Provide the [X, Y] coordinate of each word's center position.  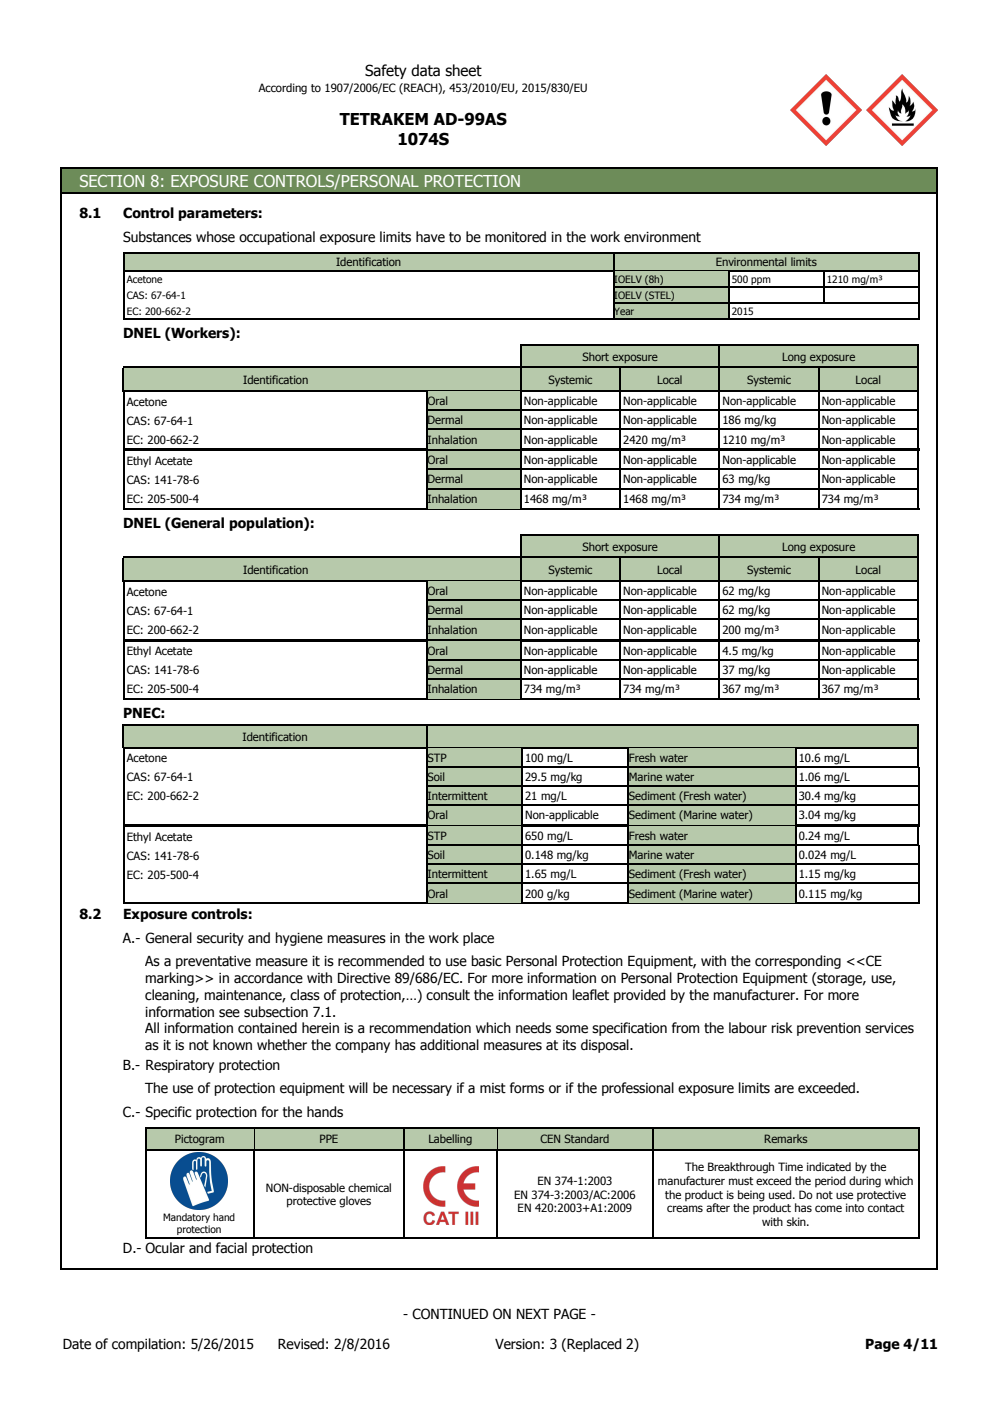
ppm [761, 282]
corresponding [798, 962]
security [220, 939]
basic [486, 961]
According [282, 89]
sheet [463, 70]
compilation [146, 1345]
